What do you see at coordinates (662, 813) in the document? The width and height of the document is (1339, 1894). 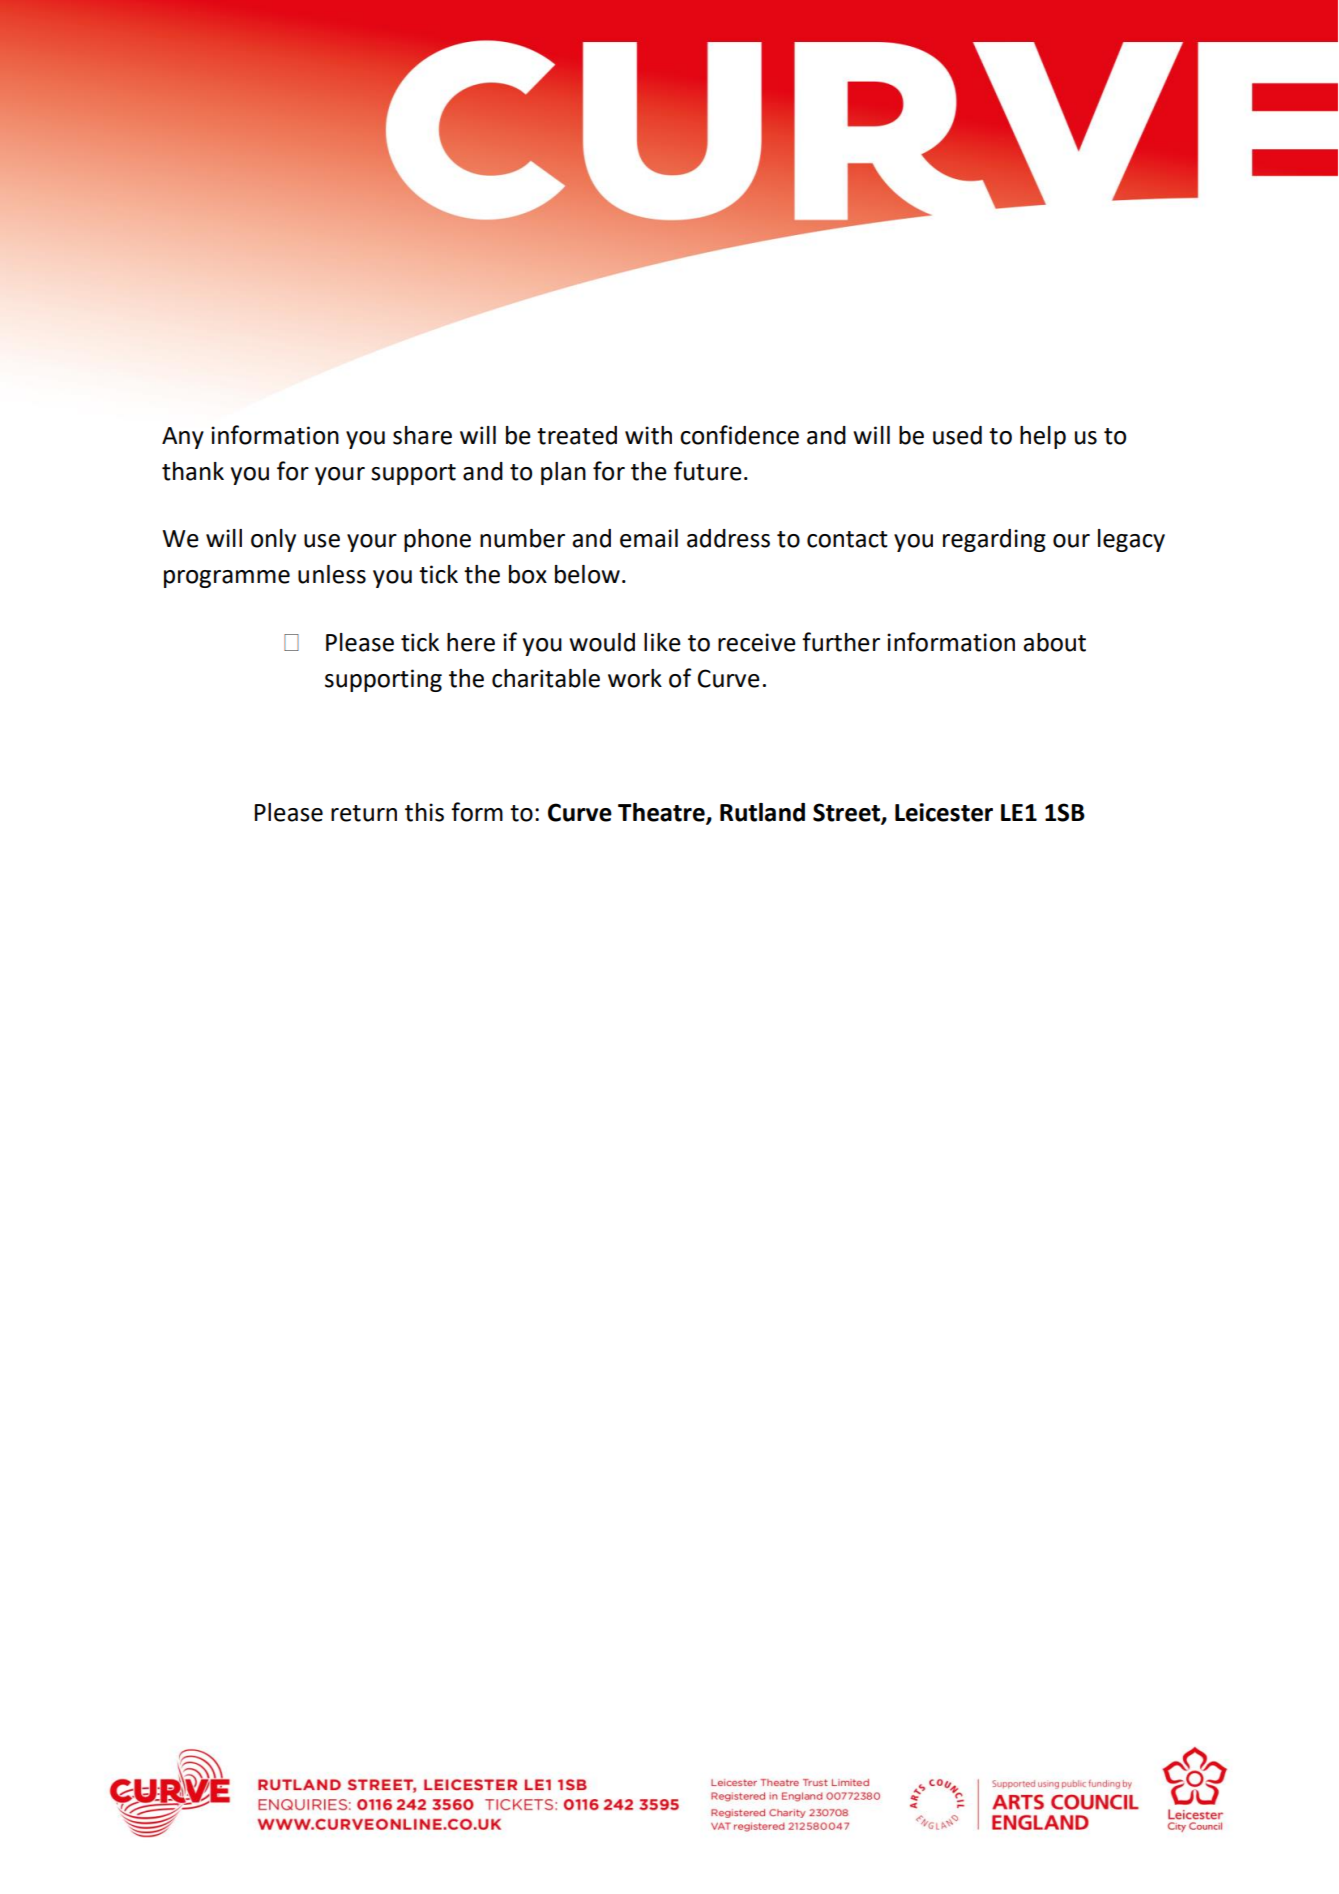 I see `Theatre` at bounding box center [662, 813].
